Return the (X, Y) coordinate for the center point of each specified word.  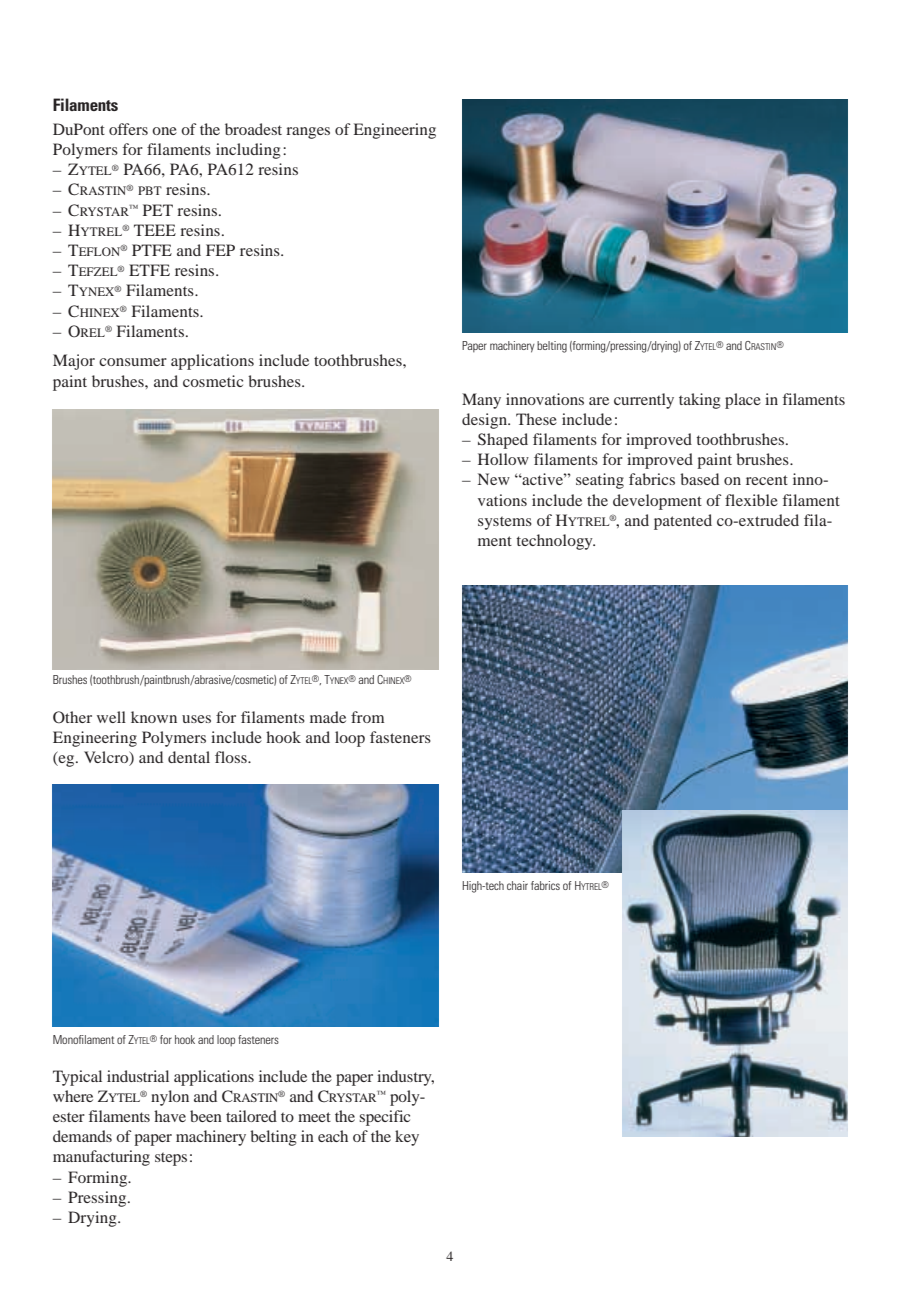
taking (700, 401)
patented (683, 522)
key (407, 1138)
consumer (133, 362)
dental (189, 757)
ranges (308, 133)
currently (644, 401)
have (170, 1116)
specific (384, 1118)
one (164, 131)
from (367, 717)
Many (481, 401)
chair (517, 885)
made (328, 717)
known (154, 717)
